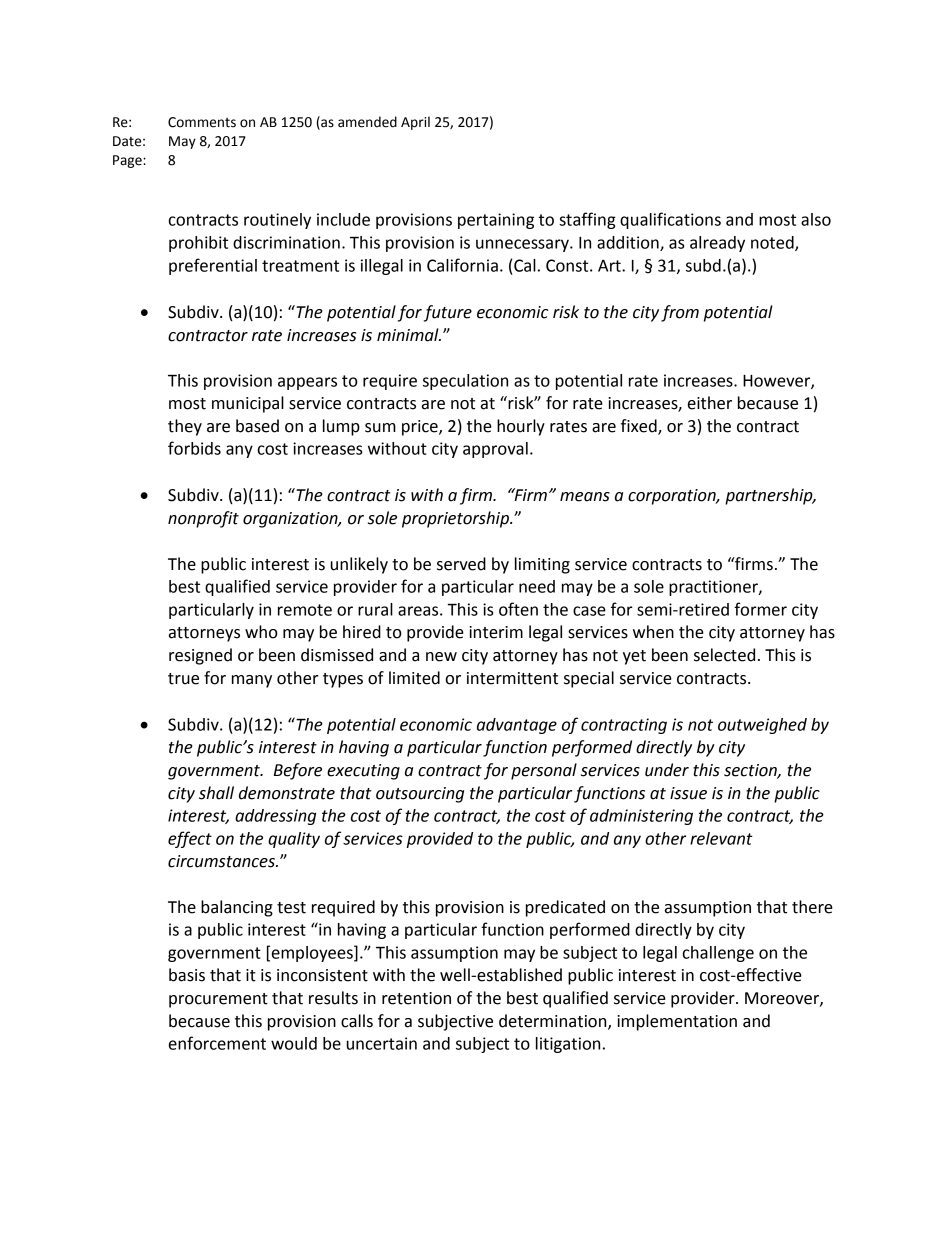 This page has width=952, height=1233. What do you see at coordinates (670, 220) in the page?
I see `qualifications` at bounding box center [670, 220].
